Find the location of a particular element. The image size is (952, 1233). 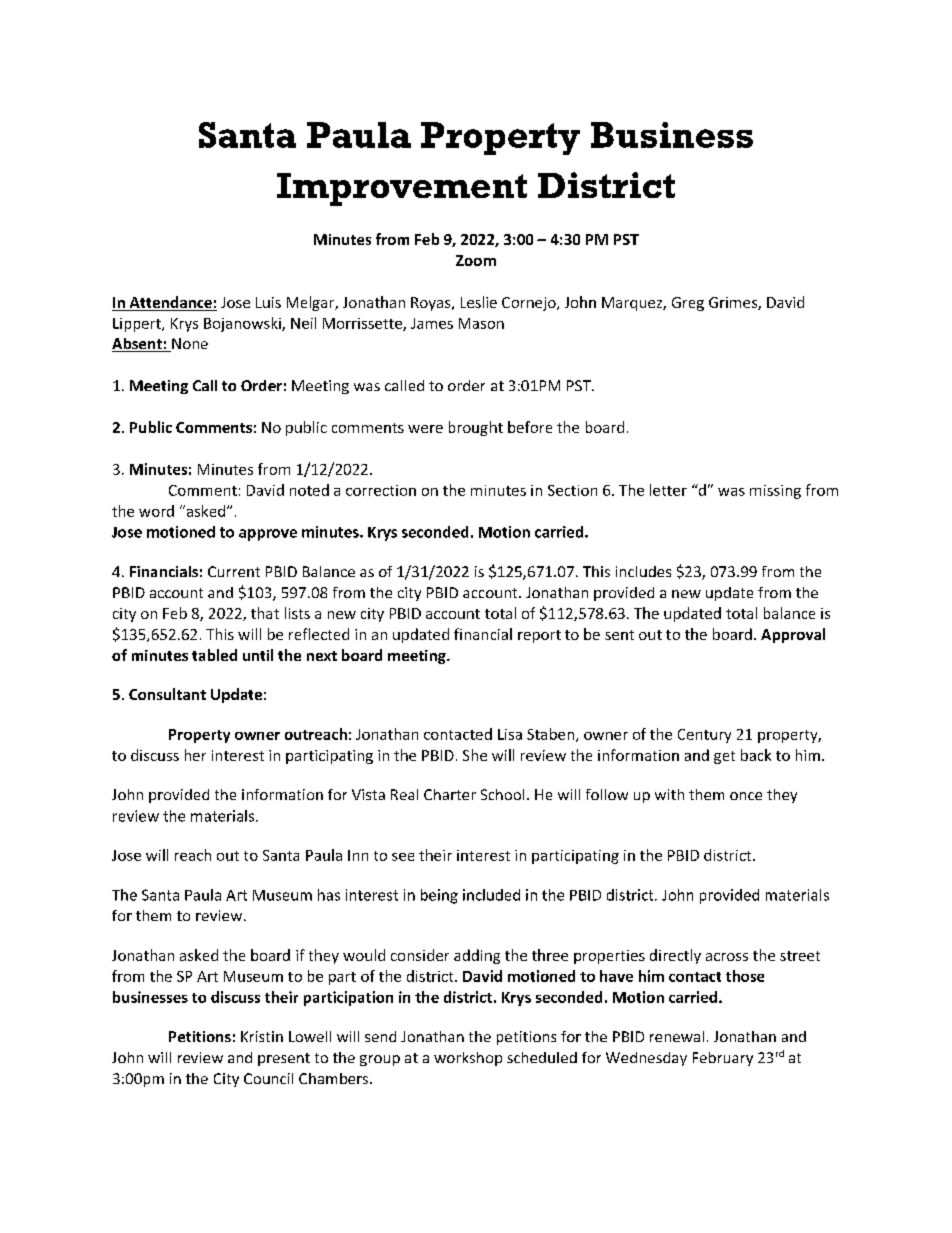

Approval is located at coordinates (793, 635).
